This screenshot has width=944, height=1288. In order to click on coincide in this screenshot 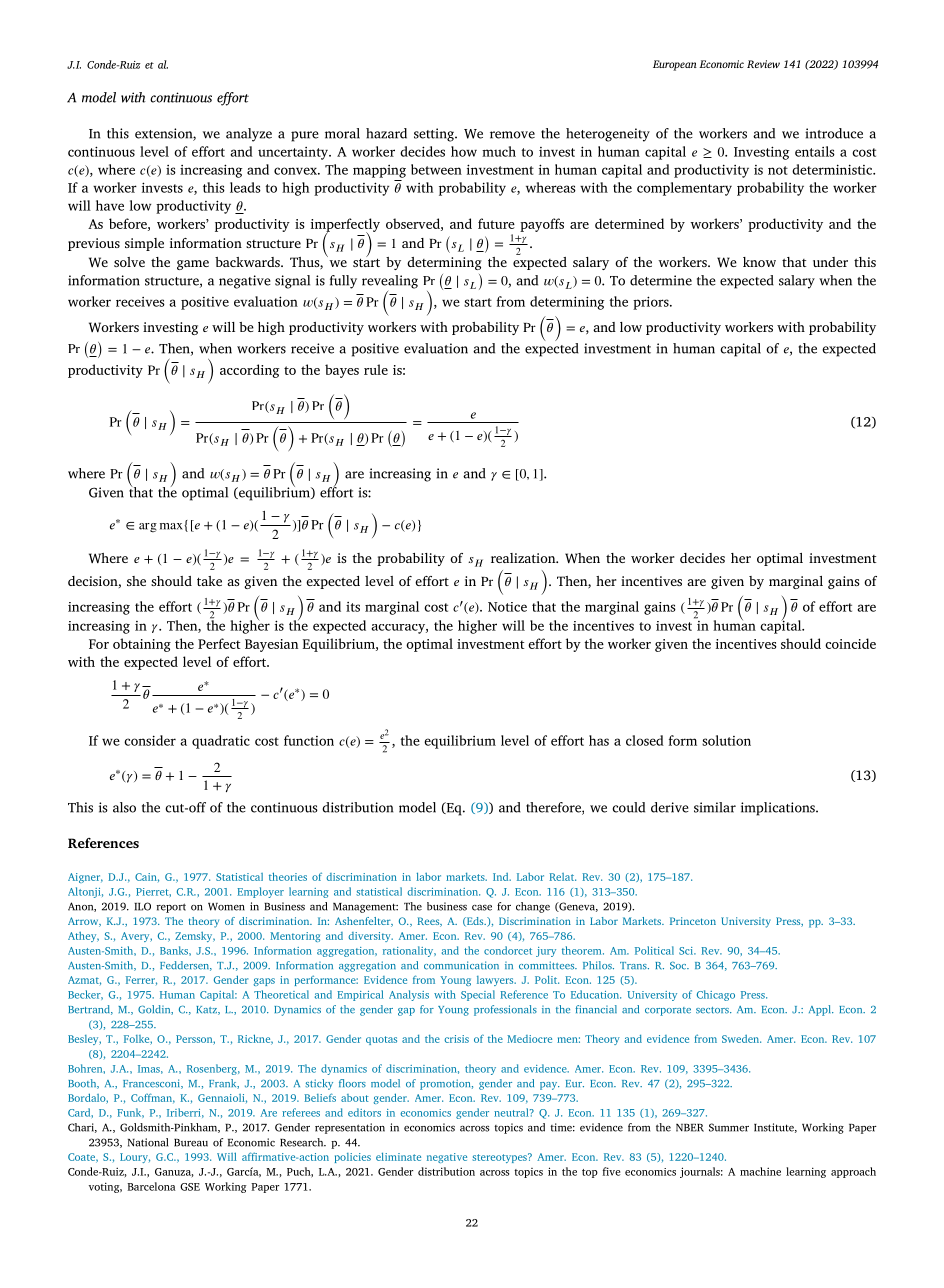, I will do `click(850, 643)`.
